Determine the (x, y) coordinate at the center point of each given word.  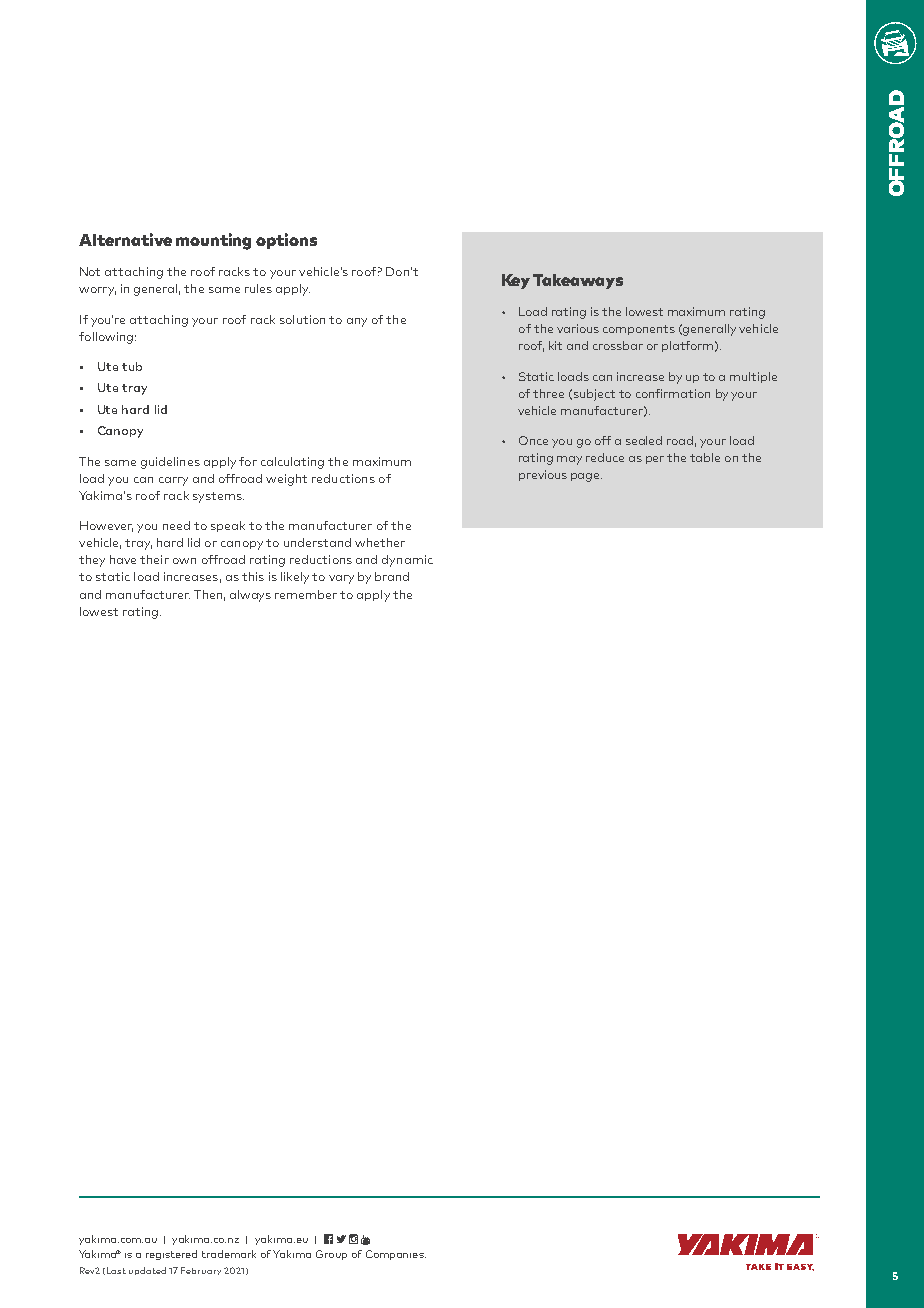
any (357, 322)
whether (380, 542)
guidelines (170, 463)
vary (341, 579)
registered (171, 1255)
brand (392, 576)
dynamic (407, 561)
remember (306, 594)
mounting (213, 241)
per (655, 460)
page (586, 477)
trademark (229, 1254)
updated (147, 1271)
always (250, 596)
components (639, 330)
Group (331, 1255)
